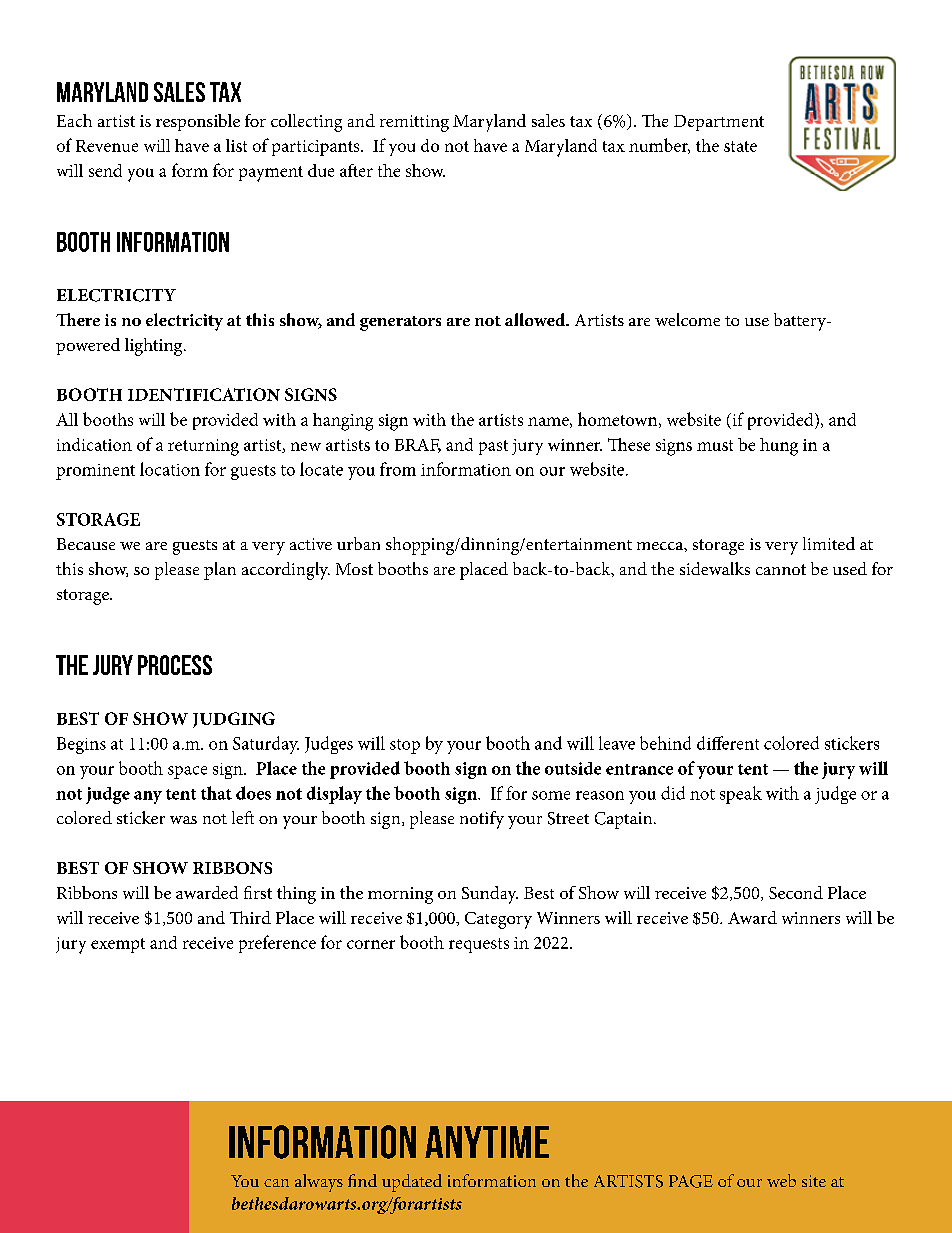 Image resolution: width=952 pixels, height=1233 pixels. What do you see at coordinates (493, 447) in the document?
I see `past` at bounding box center [493, 447].
